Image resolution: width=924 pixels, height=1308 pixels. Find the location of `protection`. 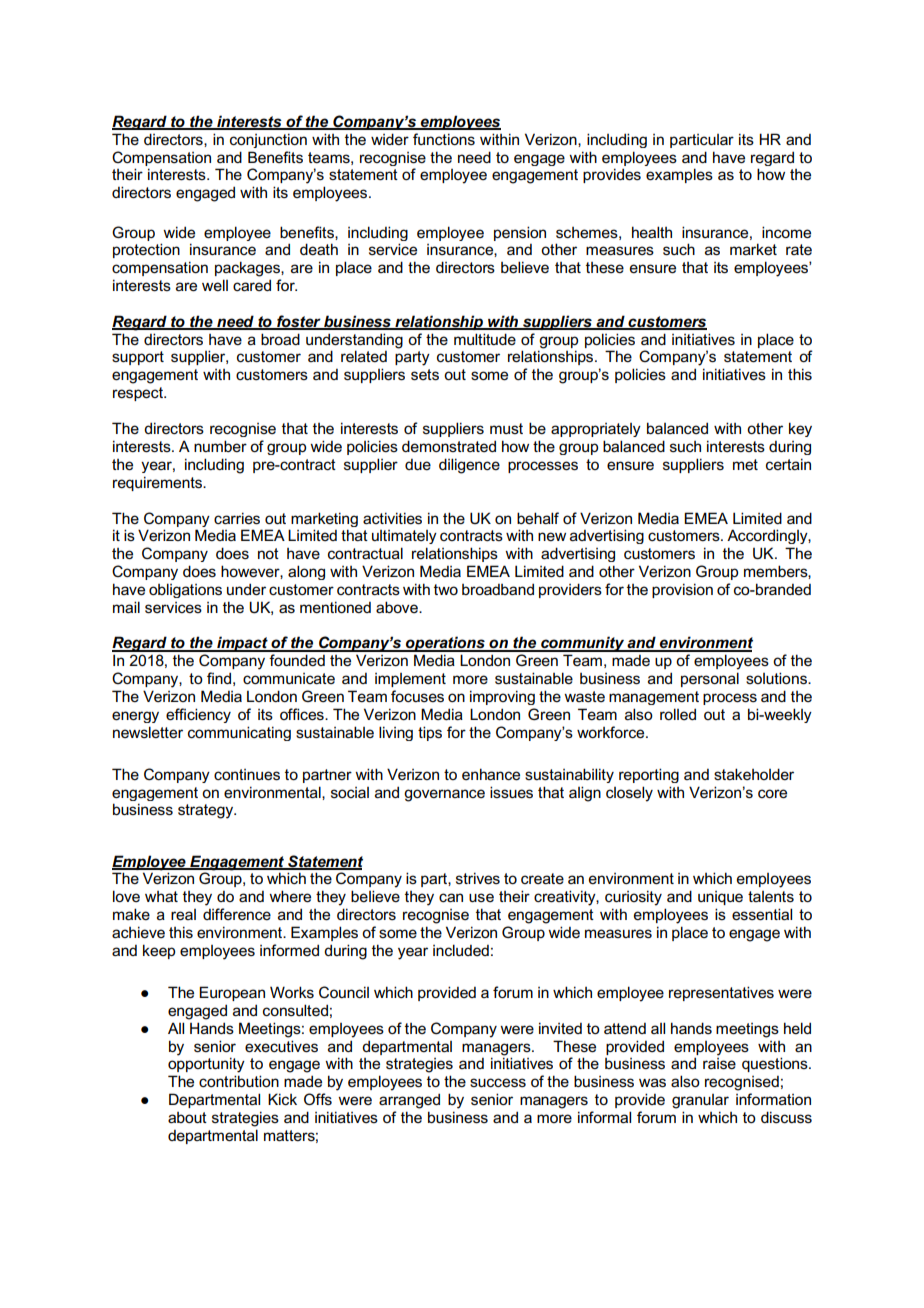

protection is located at coordinates (146, 250).
